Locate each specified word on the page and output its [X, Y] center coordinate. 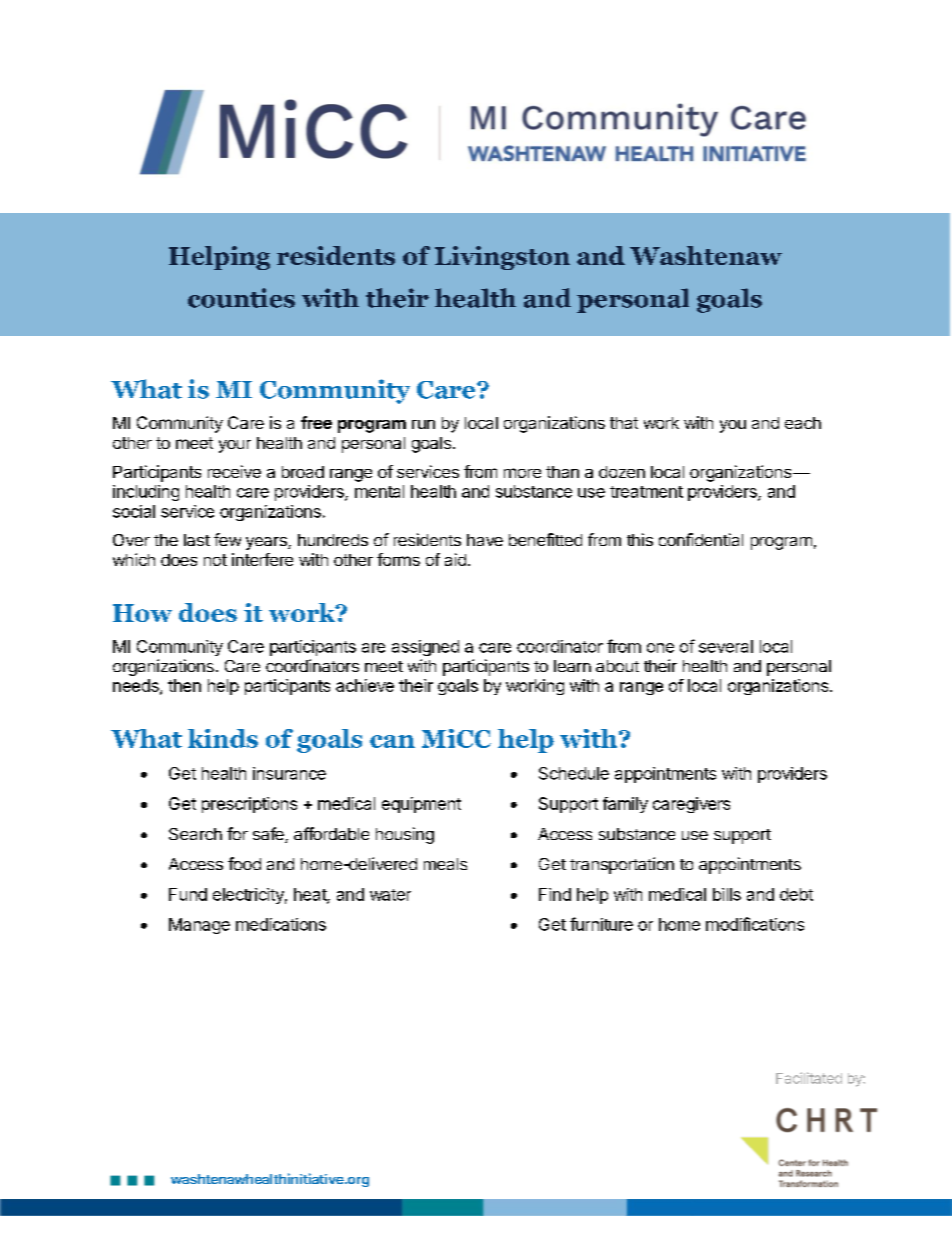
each [803, 423]
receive [234, 471]
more [522, 473]
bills [727, 894]
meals [445, 864]
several [726, 646]
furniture [601, 924]
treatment [646, 492]
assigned [425, 648]
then [184, 685]
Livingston [502, 258]
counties [241, 298]
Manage [199, 926]
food [244, 863]
